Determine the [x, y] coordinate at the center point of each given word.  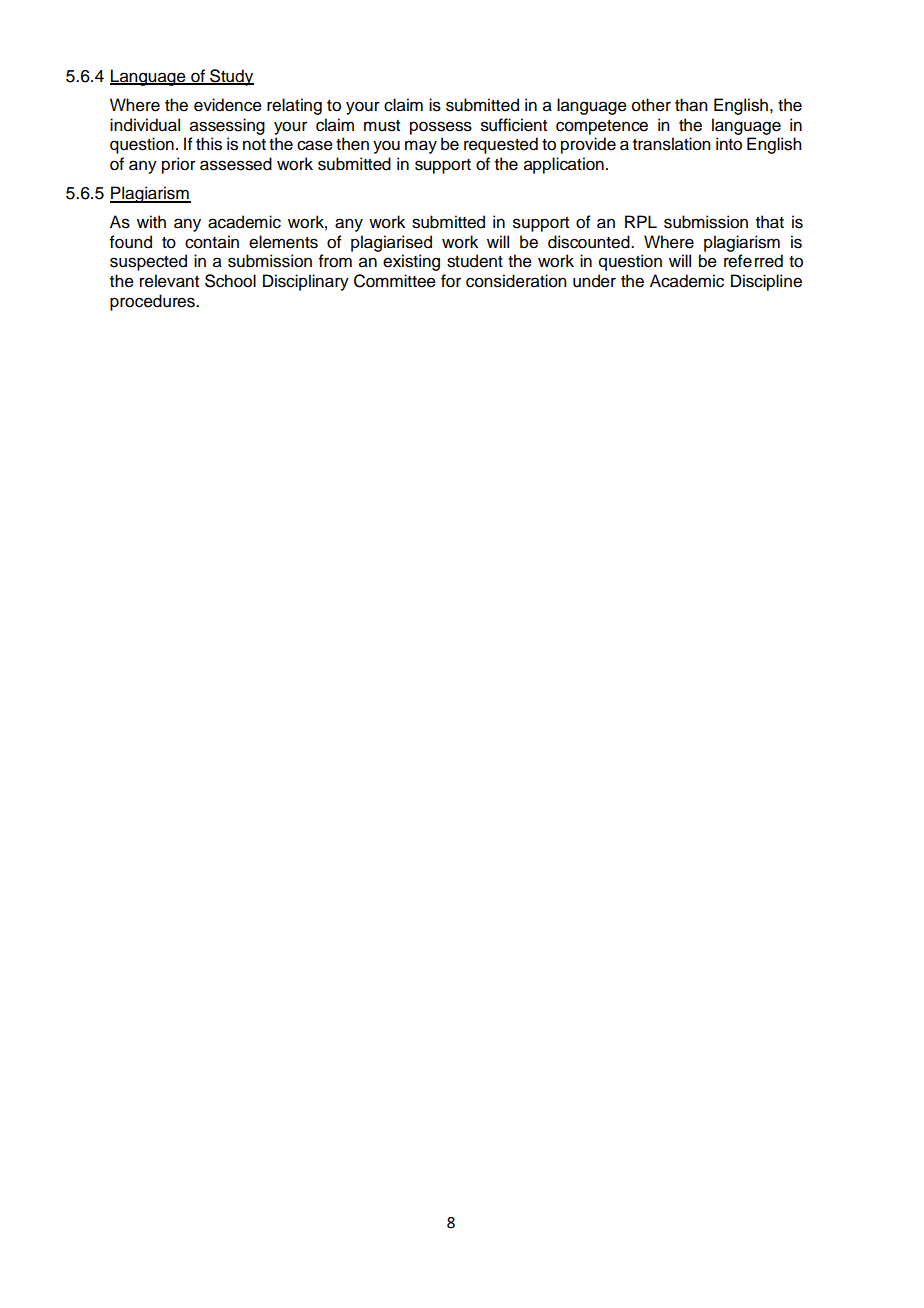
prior [179, 165]
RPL [641, 221]
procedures [153, 302]
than [691, 105]
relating [294, 106]
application [564, 165]
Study [231, 77]
